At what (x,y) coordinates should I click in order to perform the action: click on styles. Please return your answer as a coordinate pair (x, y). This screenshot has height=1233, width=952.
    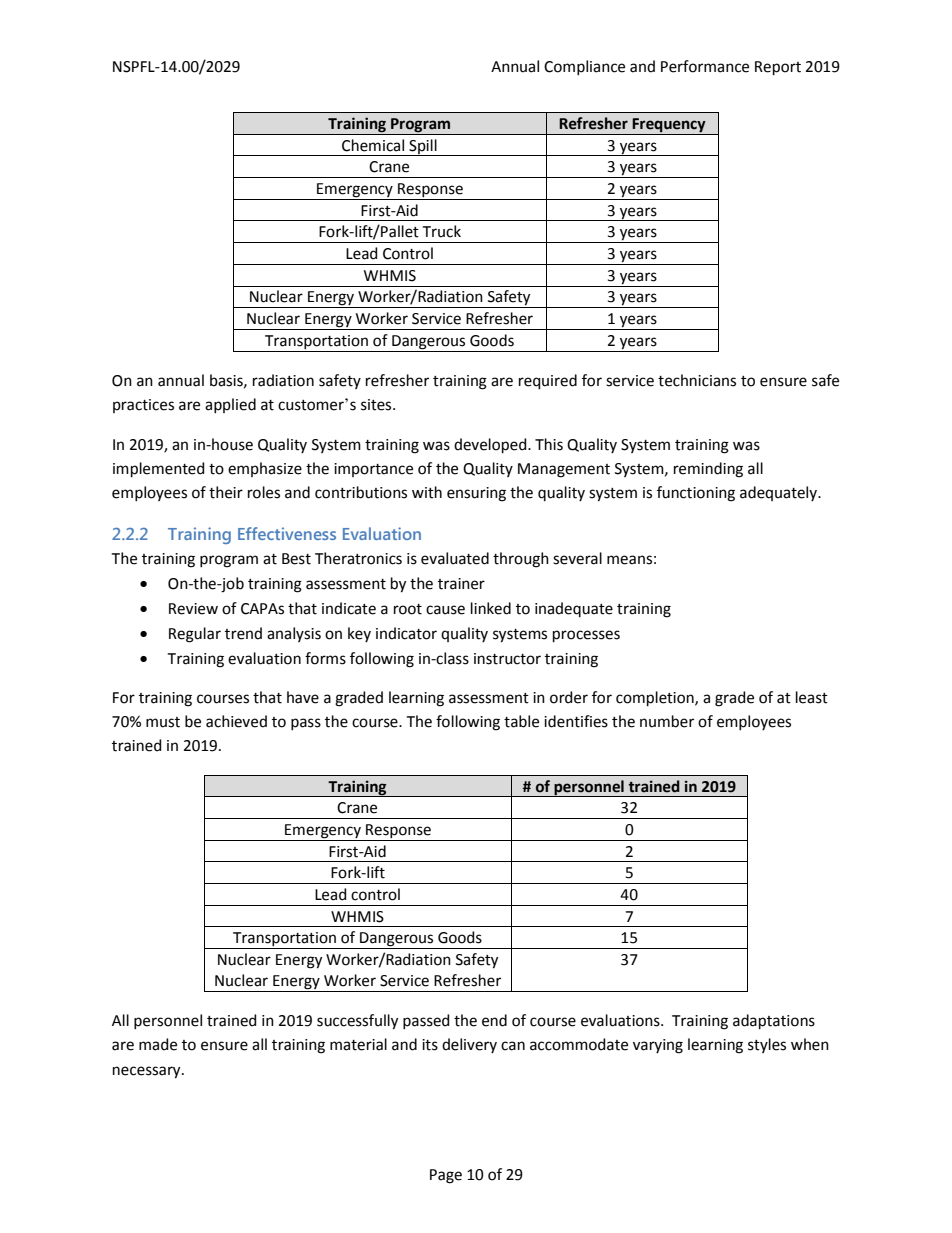
    Looking at the image, I should click on (767, 1045).
